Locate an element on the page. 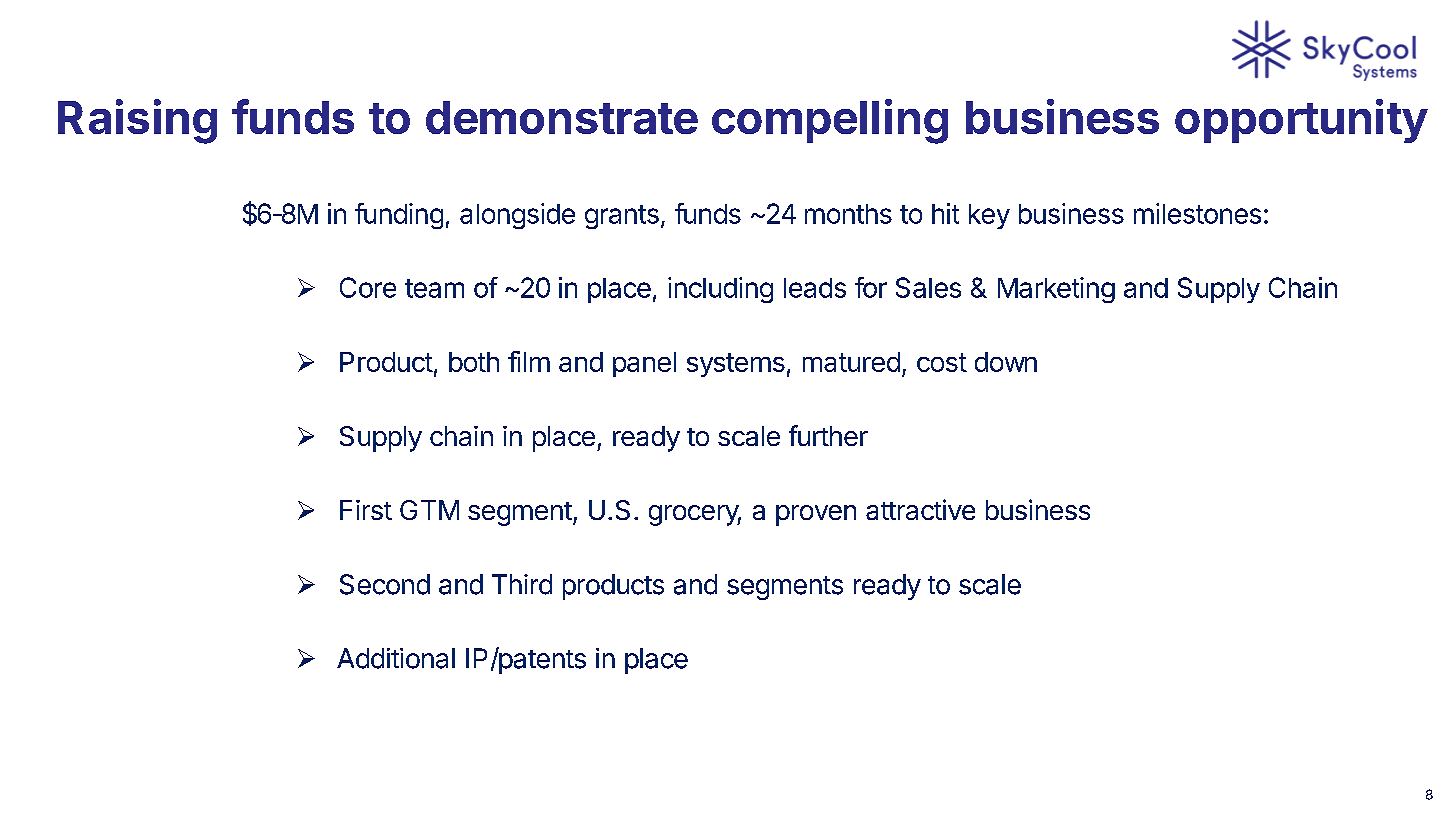 Image resolution: width=1456 pixels, height=819 pixels. Raising is located at coordinates (137, 121).
